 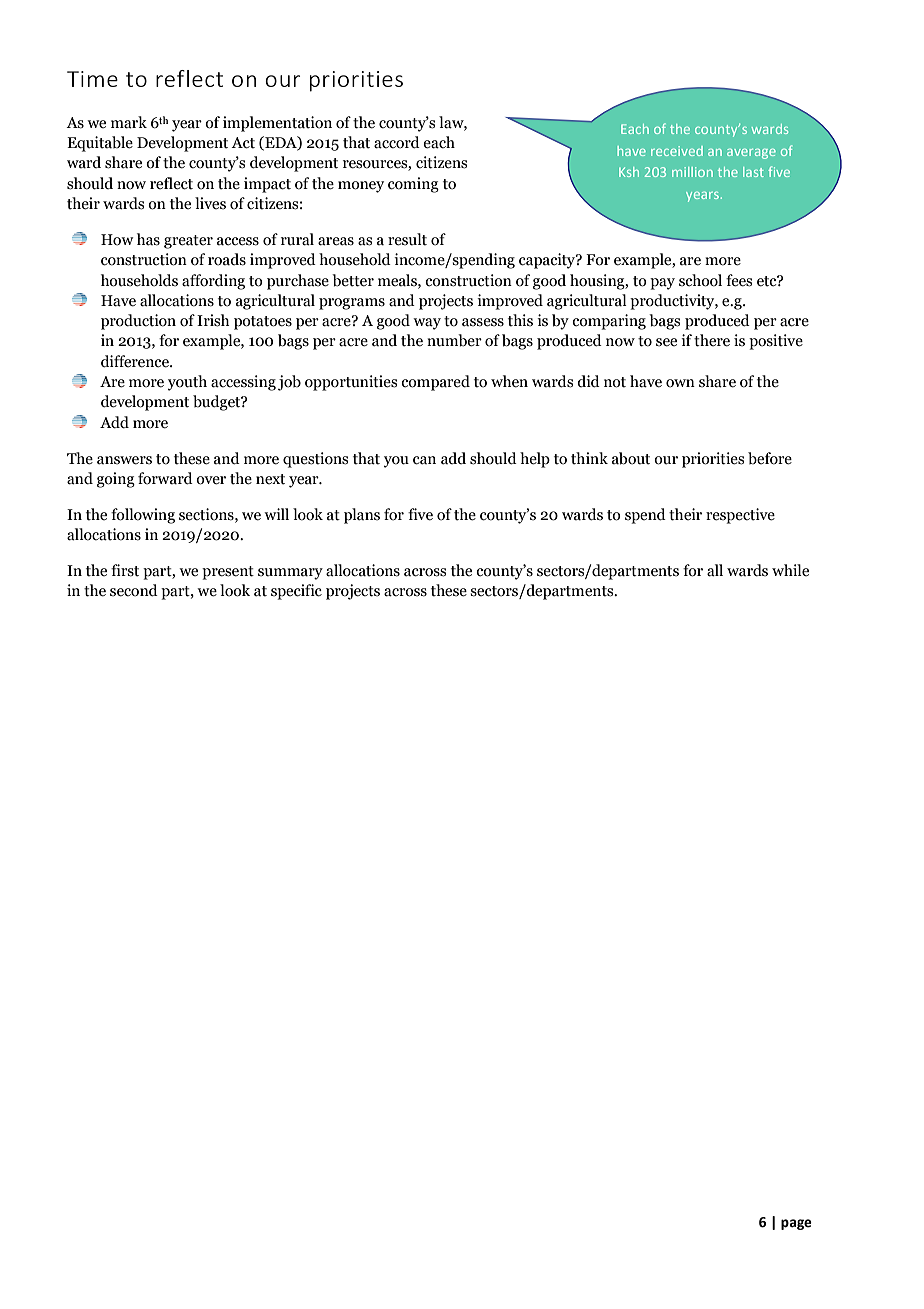 I want to click on second, so click(x=134, y=590).
